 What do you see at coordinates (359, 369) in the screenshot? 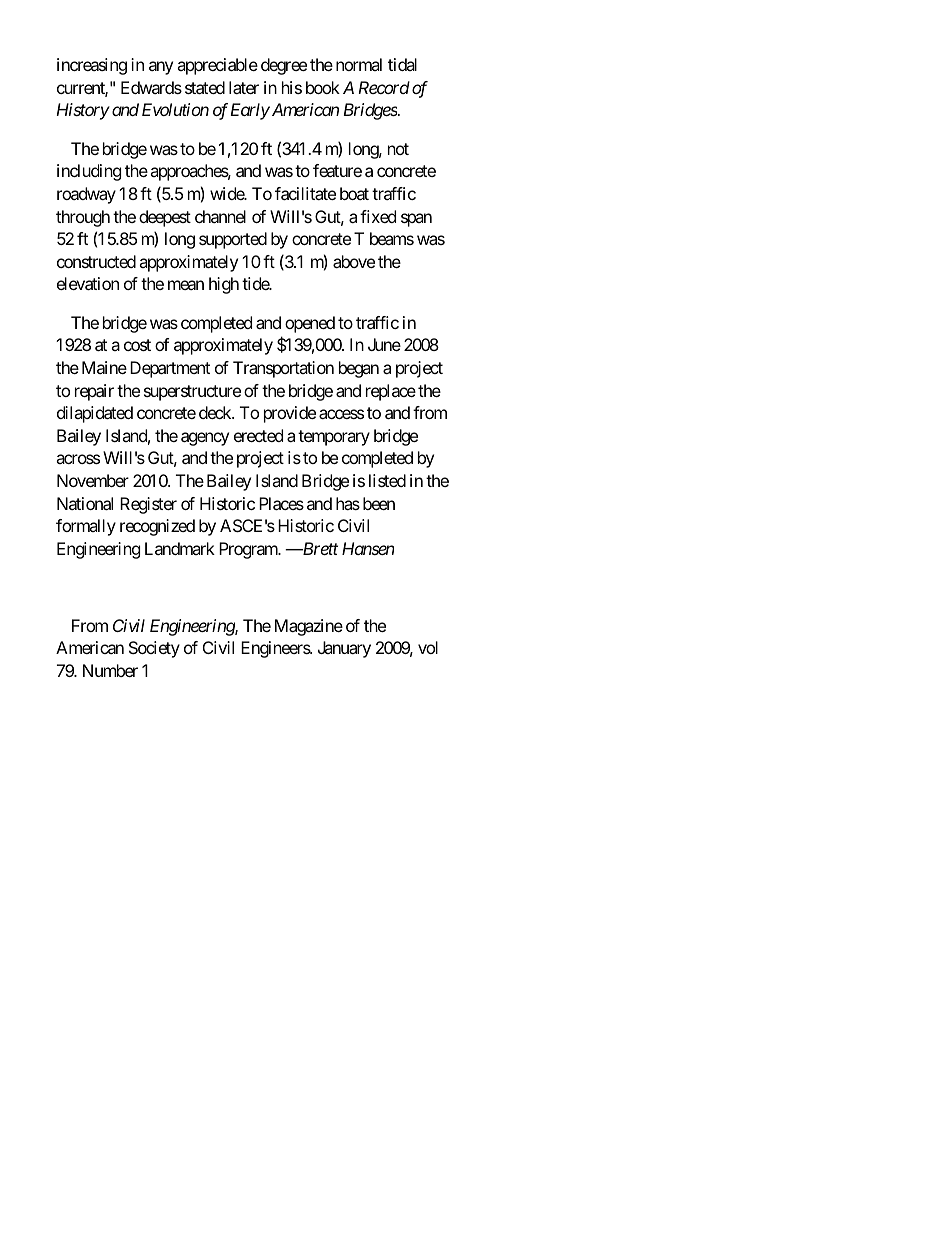
I see `began` at bounding box center [359, 369].
